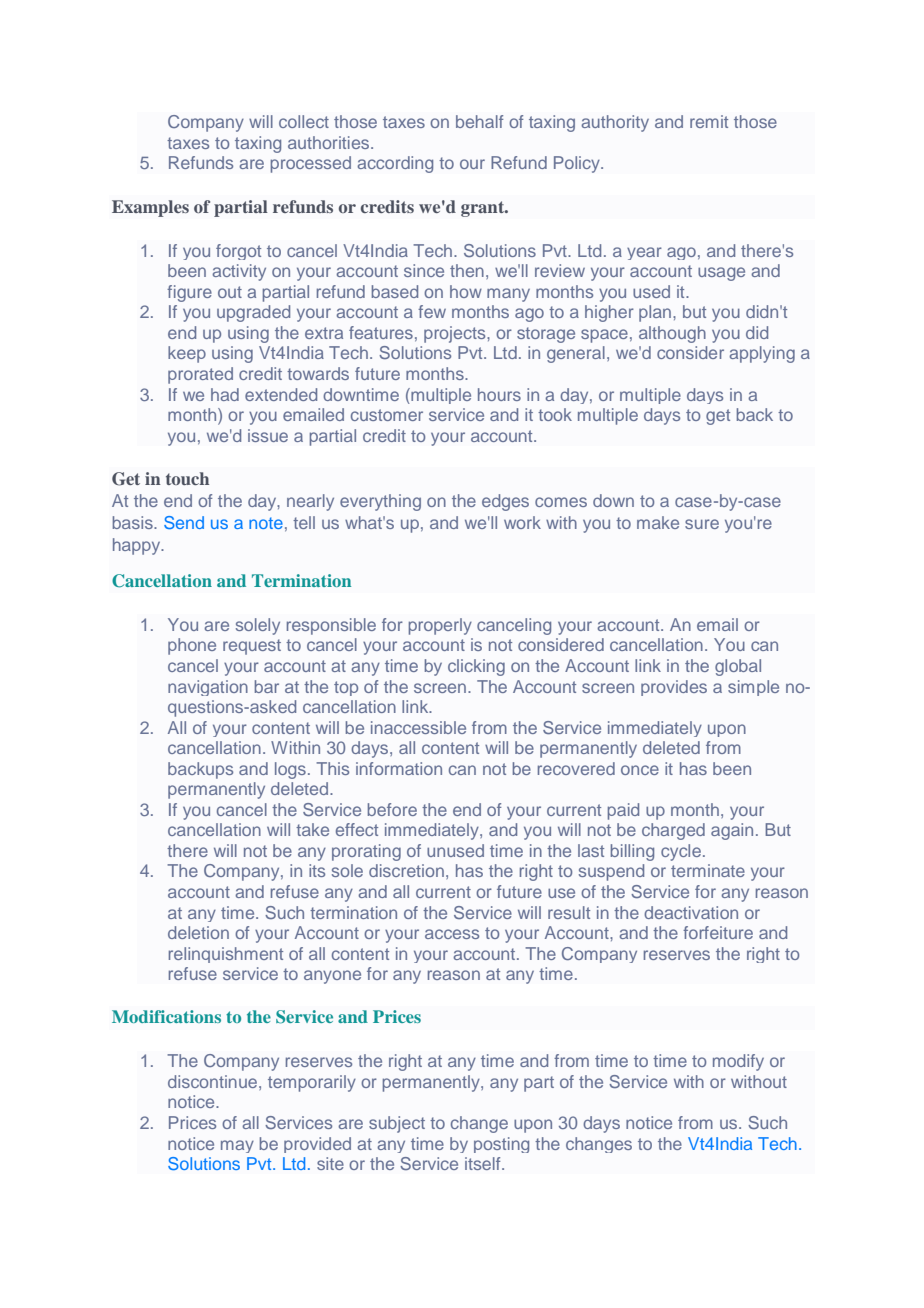  I want to click on behalf, so click(480, 121).
